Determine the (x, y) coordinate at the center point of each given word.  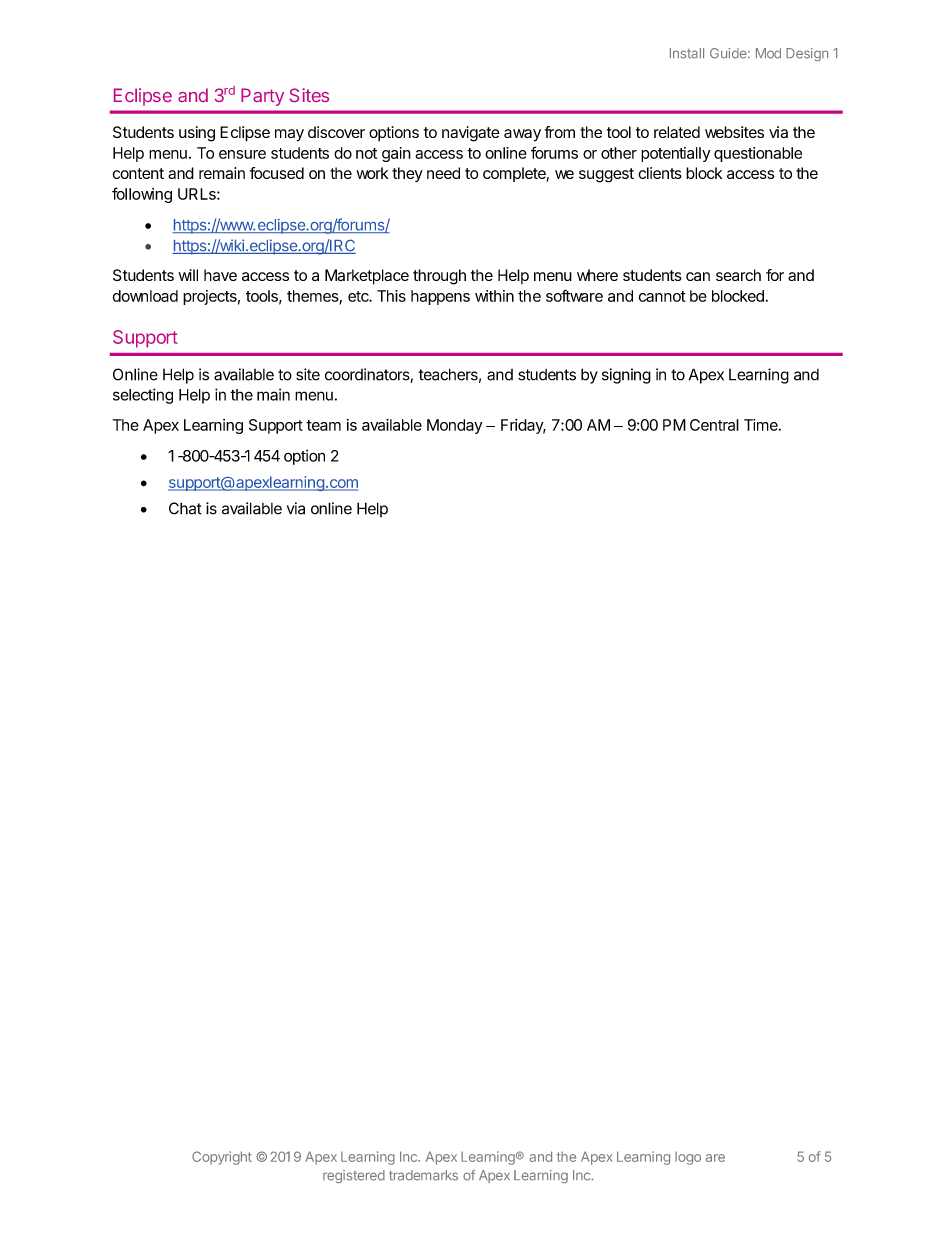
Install (687, 53)
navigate (471, 134)
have (220, 275)
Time (762, 425)
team (323, 425)
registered (354, 1176)
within (494, 296)
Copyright (222, 1158)
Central (714, 425)
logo (688, 1158)
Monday (454, 426)
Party (262, 97)
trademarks (423, 1175)
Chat (185, 508)
